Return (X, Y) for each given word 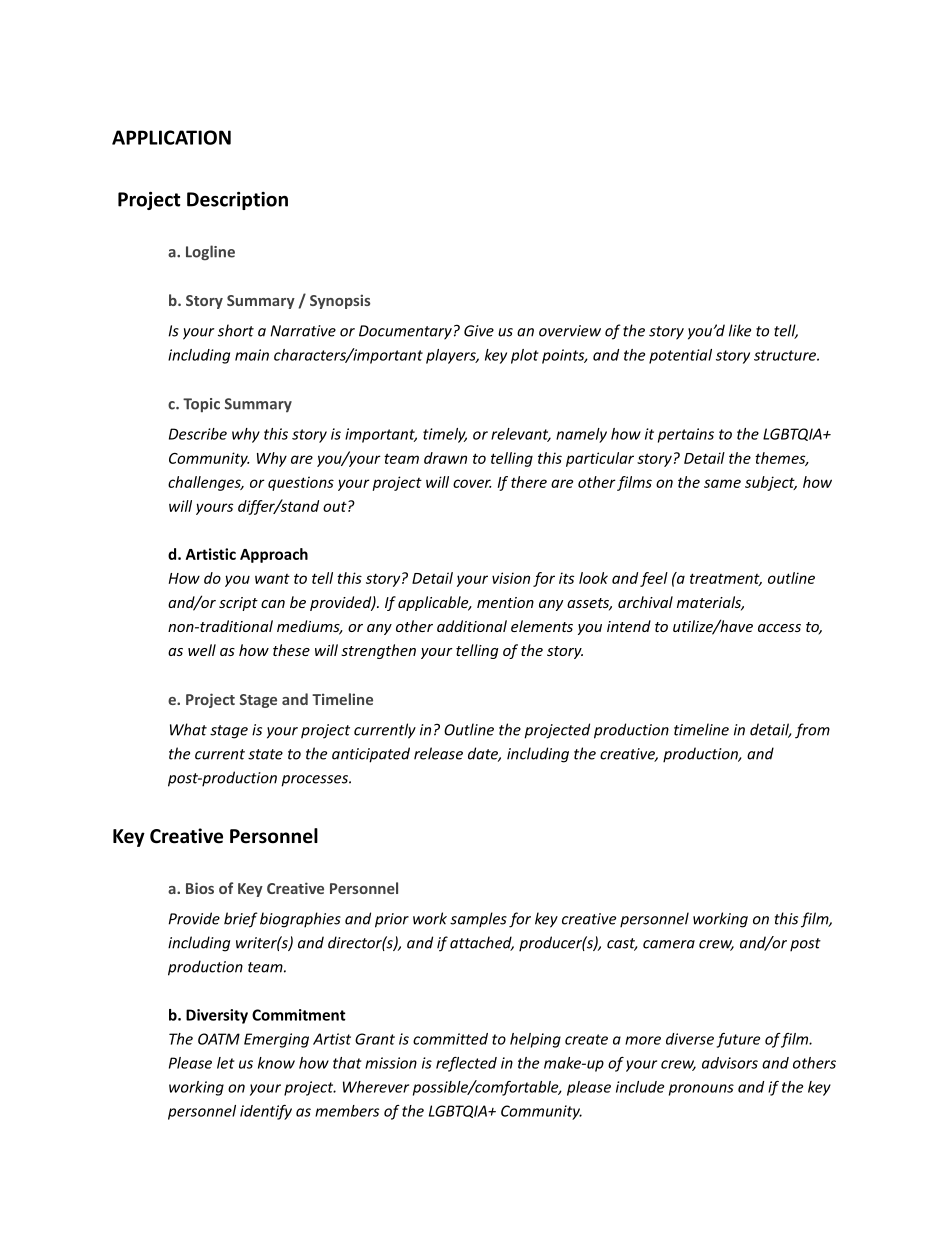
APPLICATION (171, 137)
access (779, 628)
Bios (200, 888)
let (226, 1063)
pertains (686, 435)
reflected (466, 1064)
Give (479, 331)
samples (478, 920)
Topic (201, 405)
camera (669, 944)
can (273, 604)
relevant (521, 435)
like (740, 330)
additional (472, 626)
